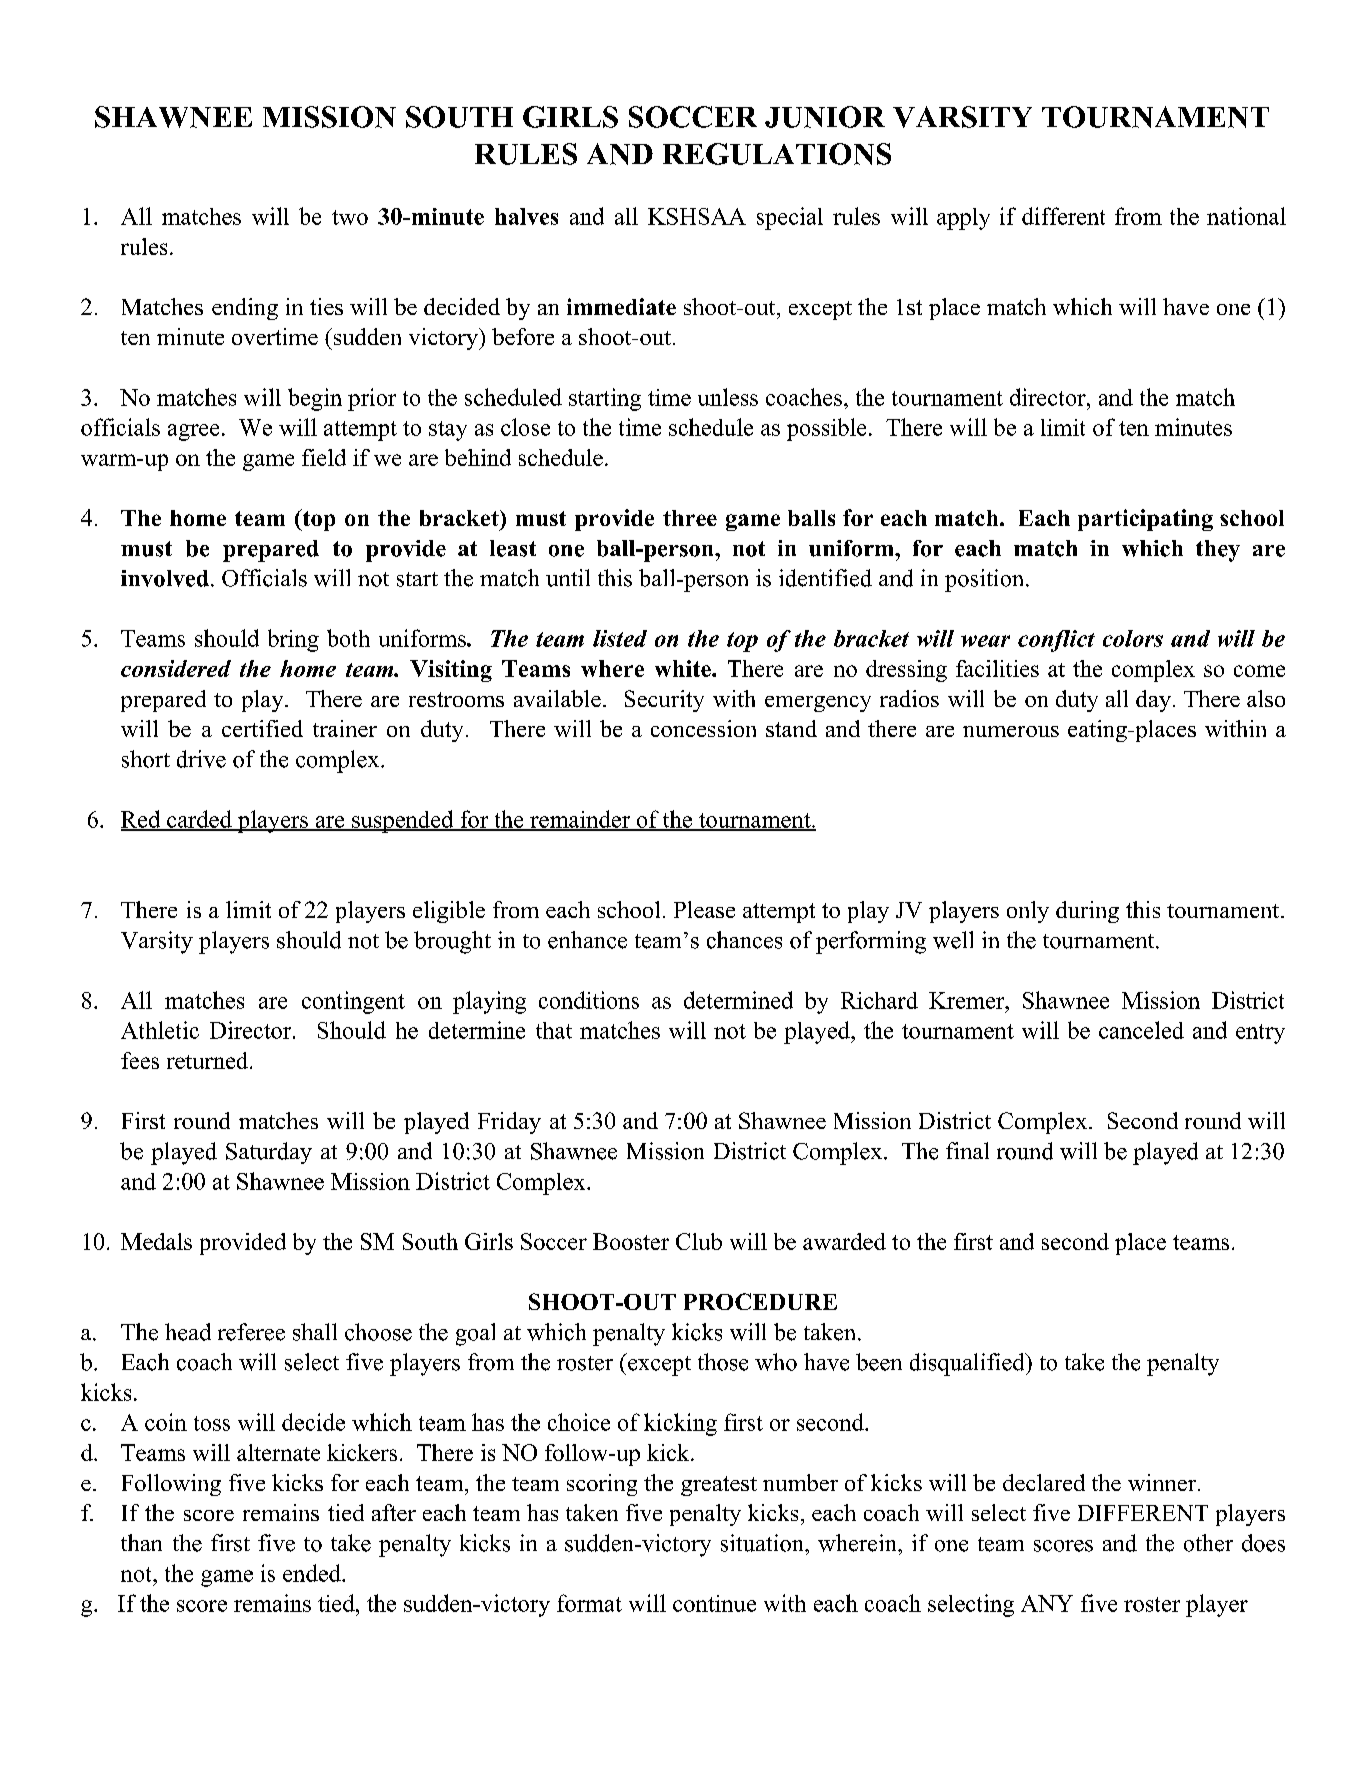 The width and height of the screenshot is (1367, 1769). Describe the element at coordinates (1208, 1543) in the screenshot. I see `other` at that location.
